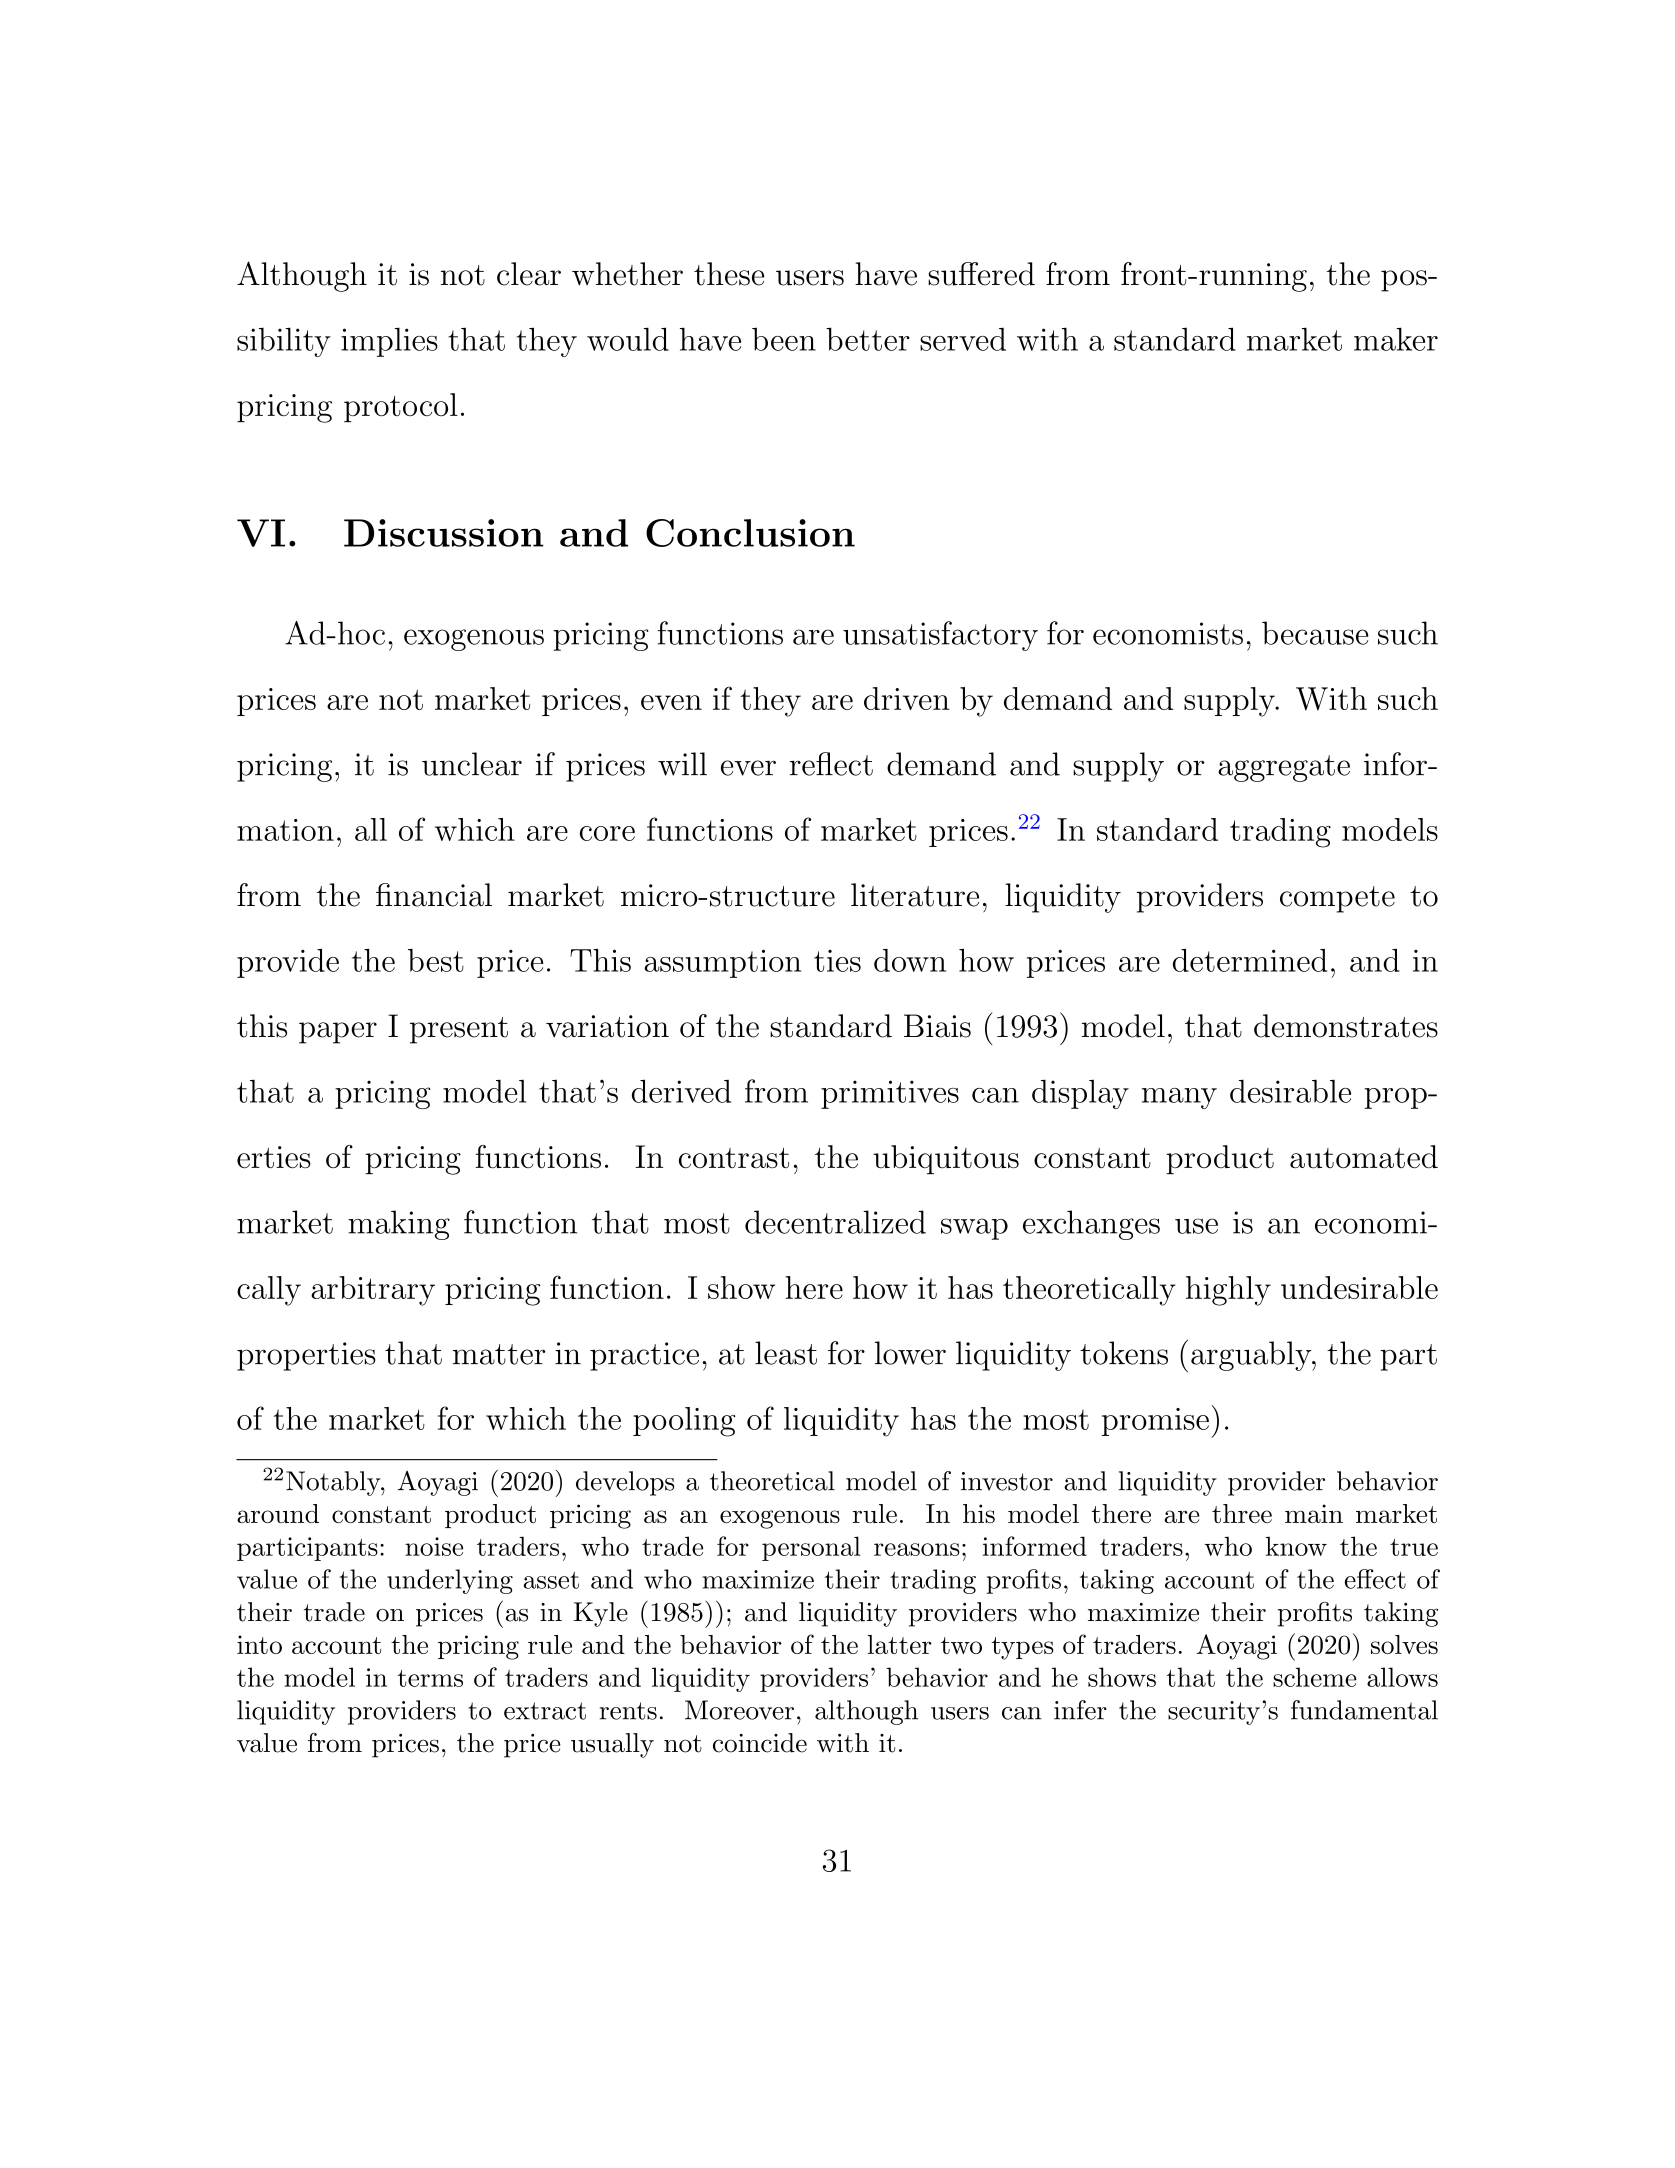  What do you see at coordinates (1396, 339) in the image?
I see `maker` at bounding box center [1396, 339].
